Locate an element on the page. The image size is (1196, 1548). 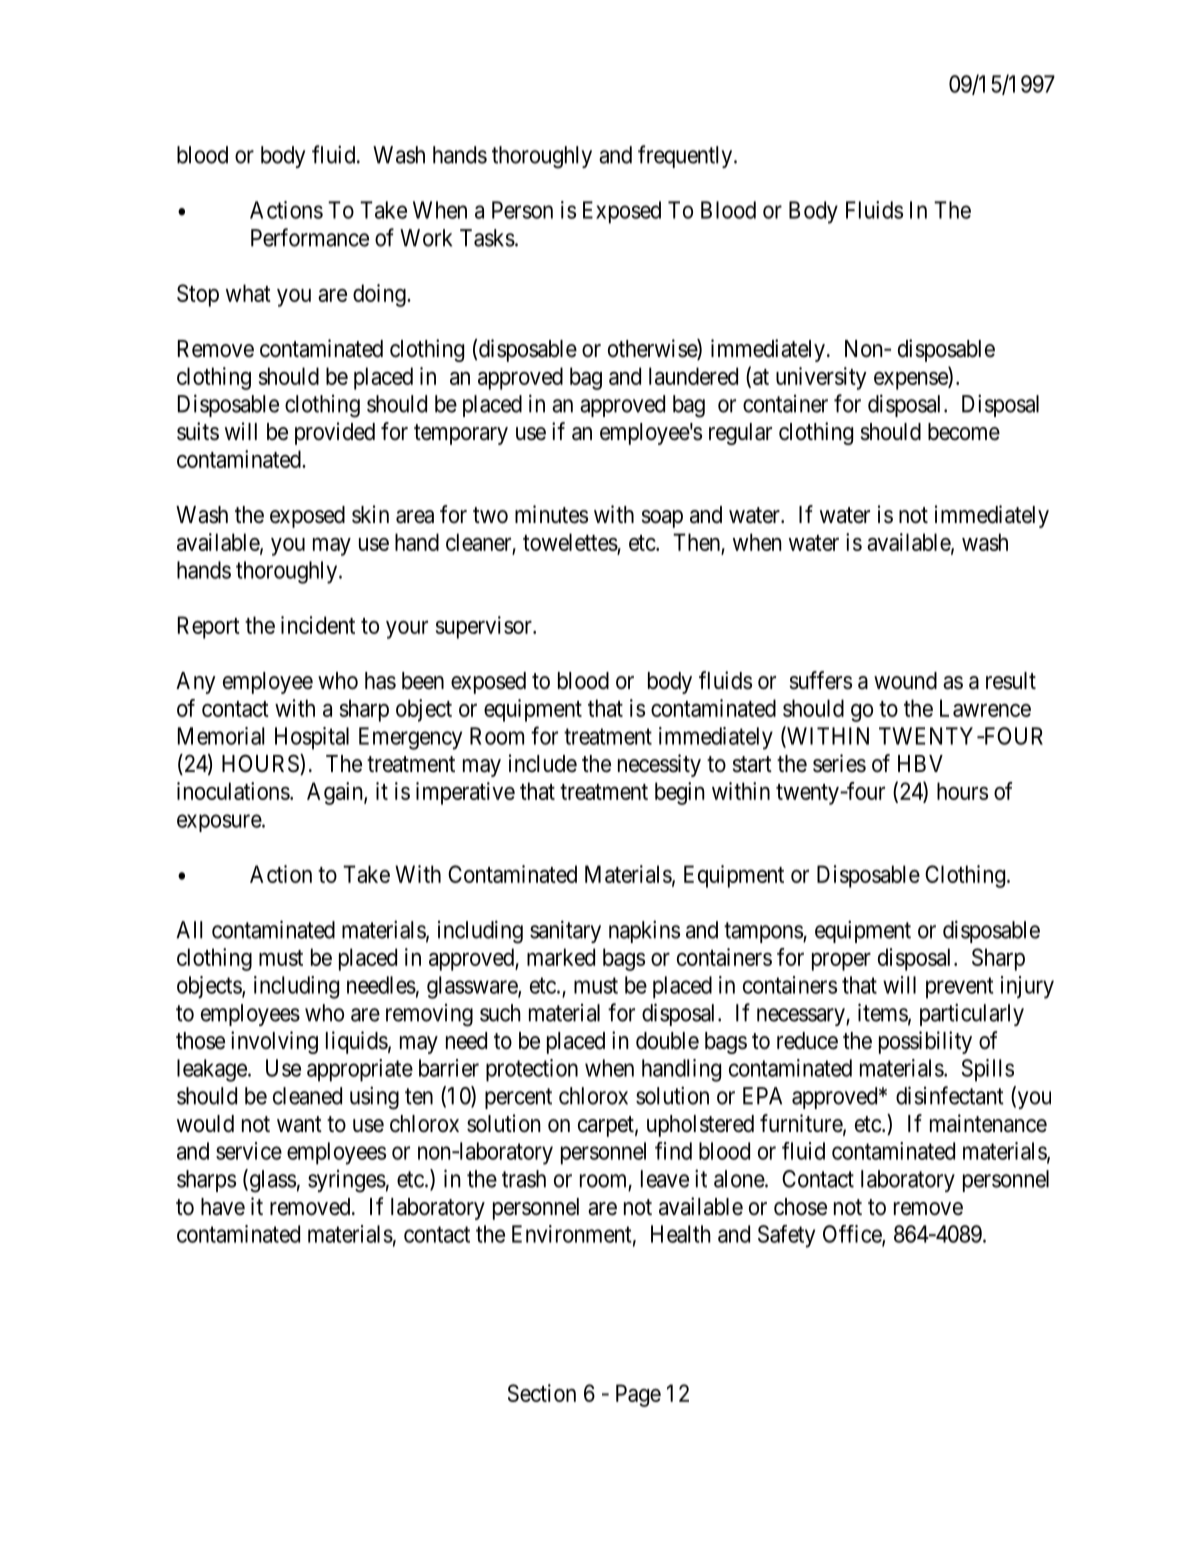
soap is located at coordinates (662, 519).
